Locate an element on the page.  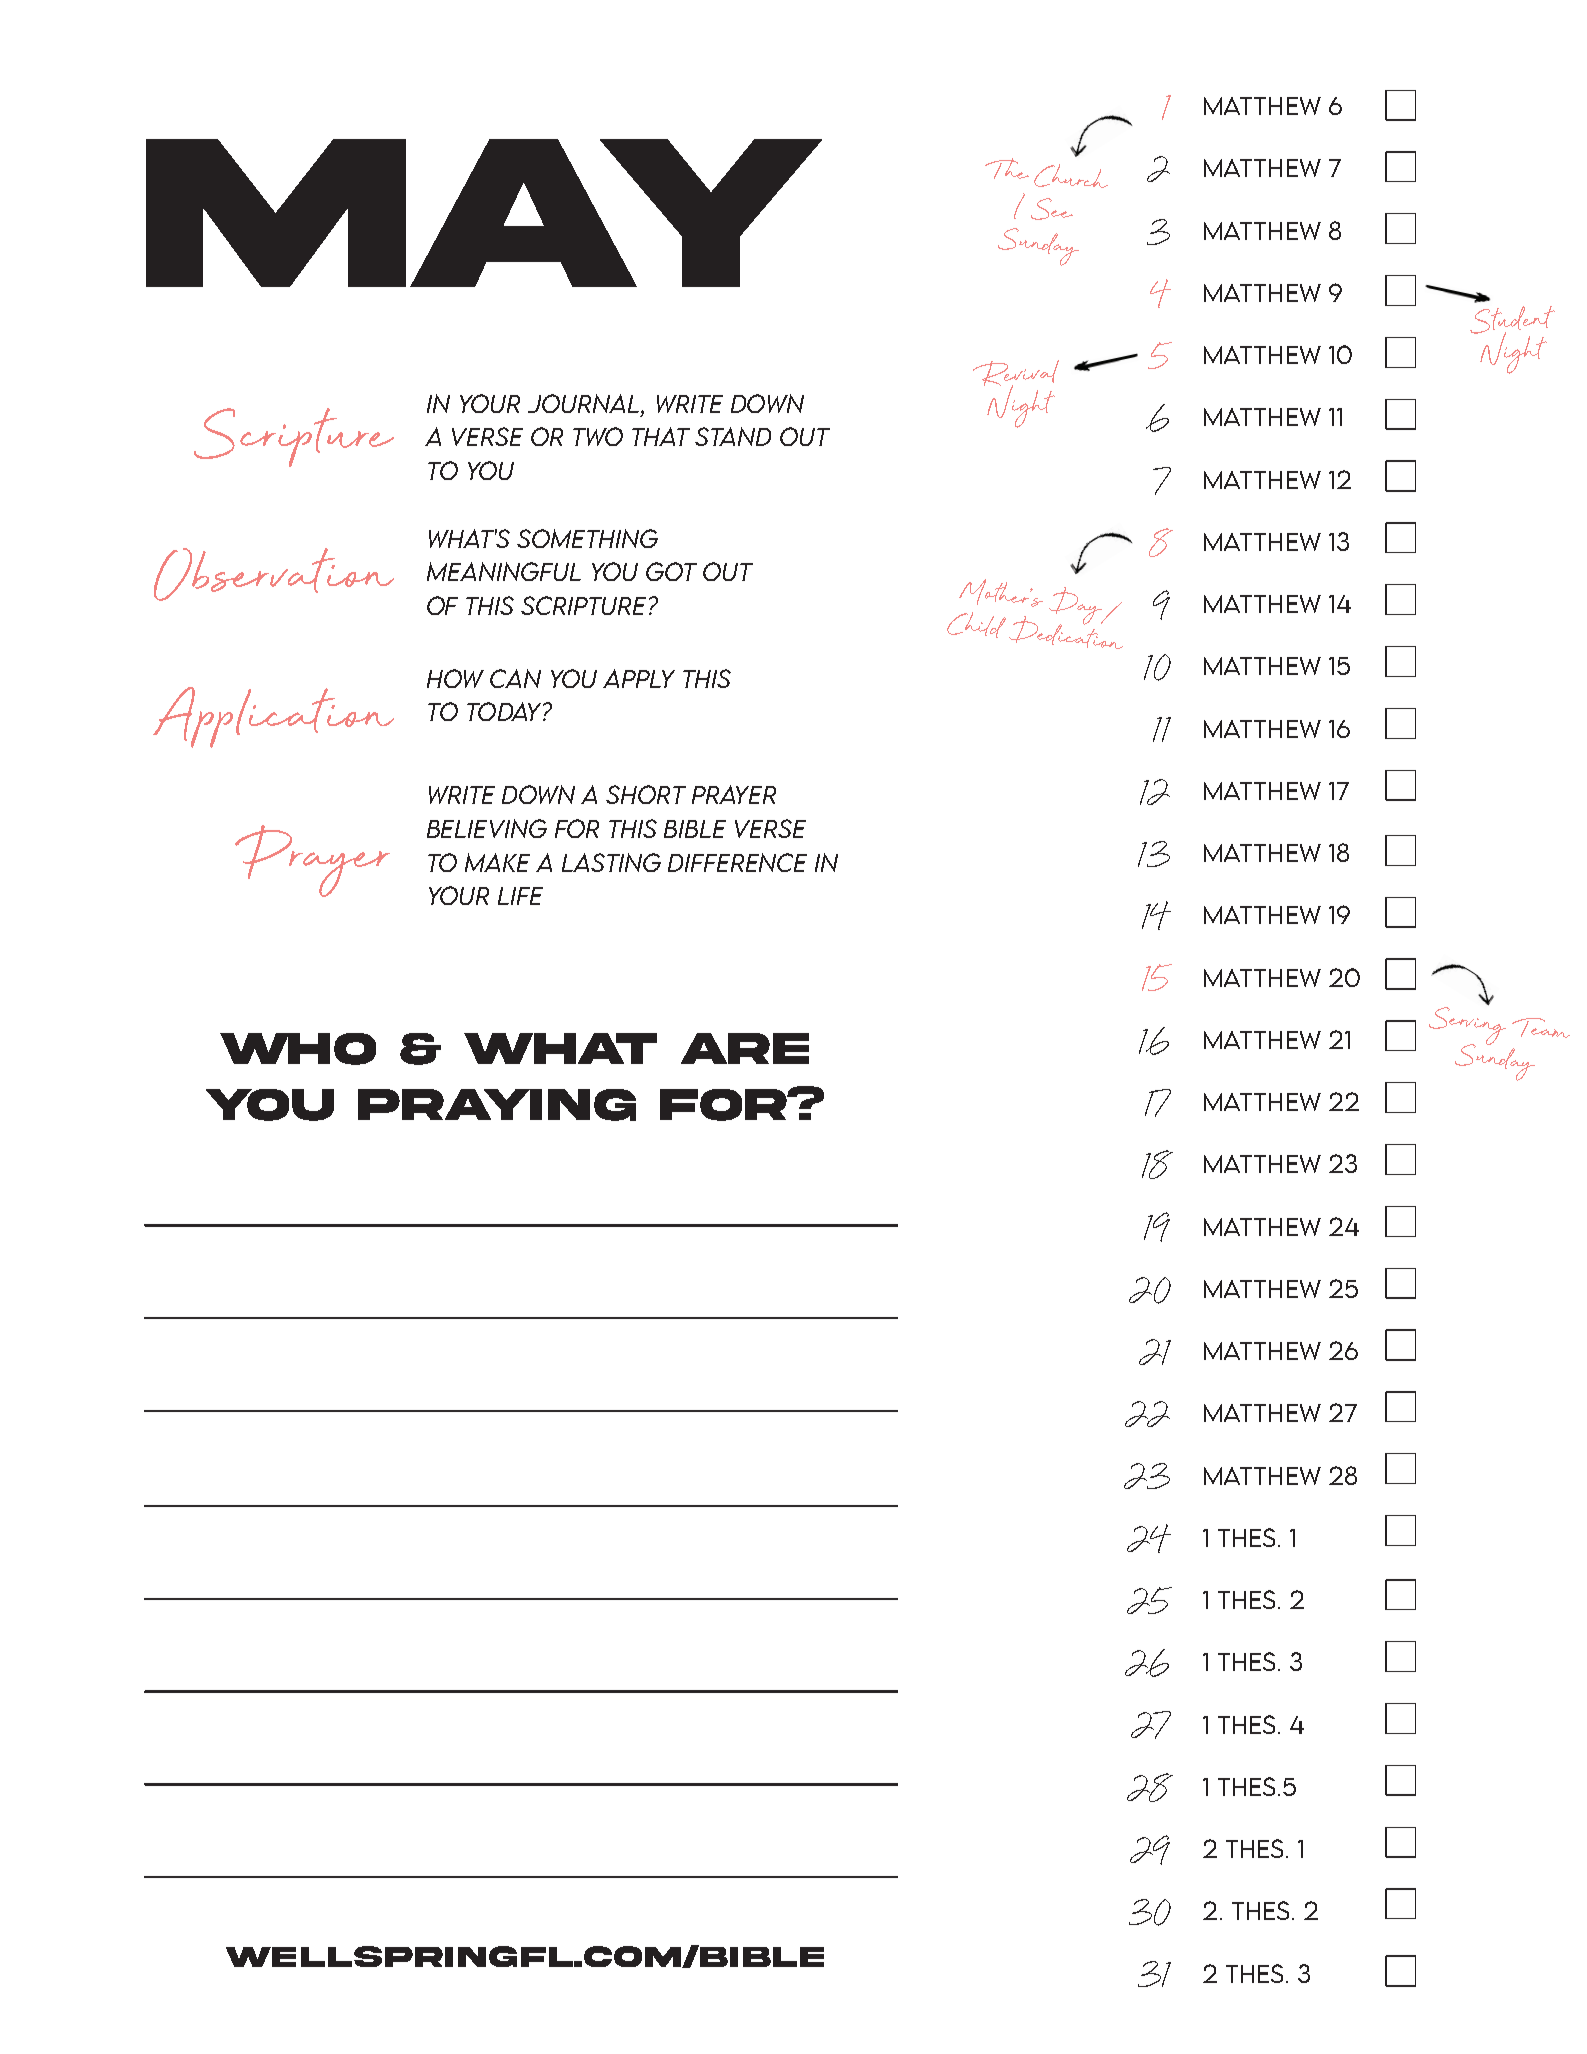
Observation is located at coordinates (274, 574).
